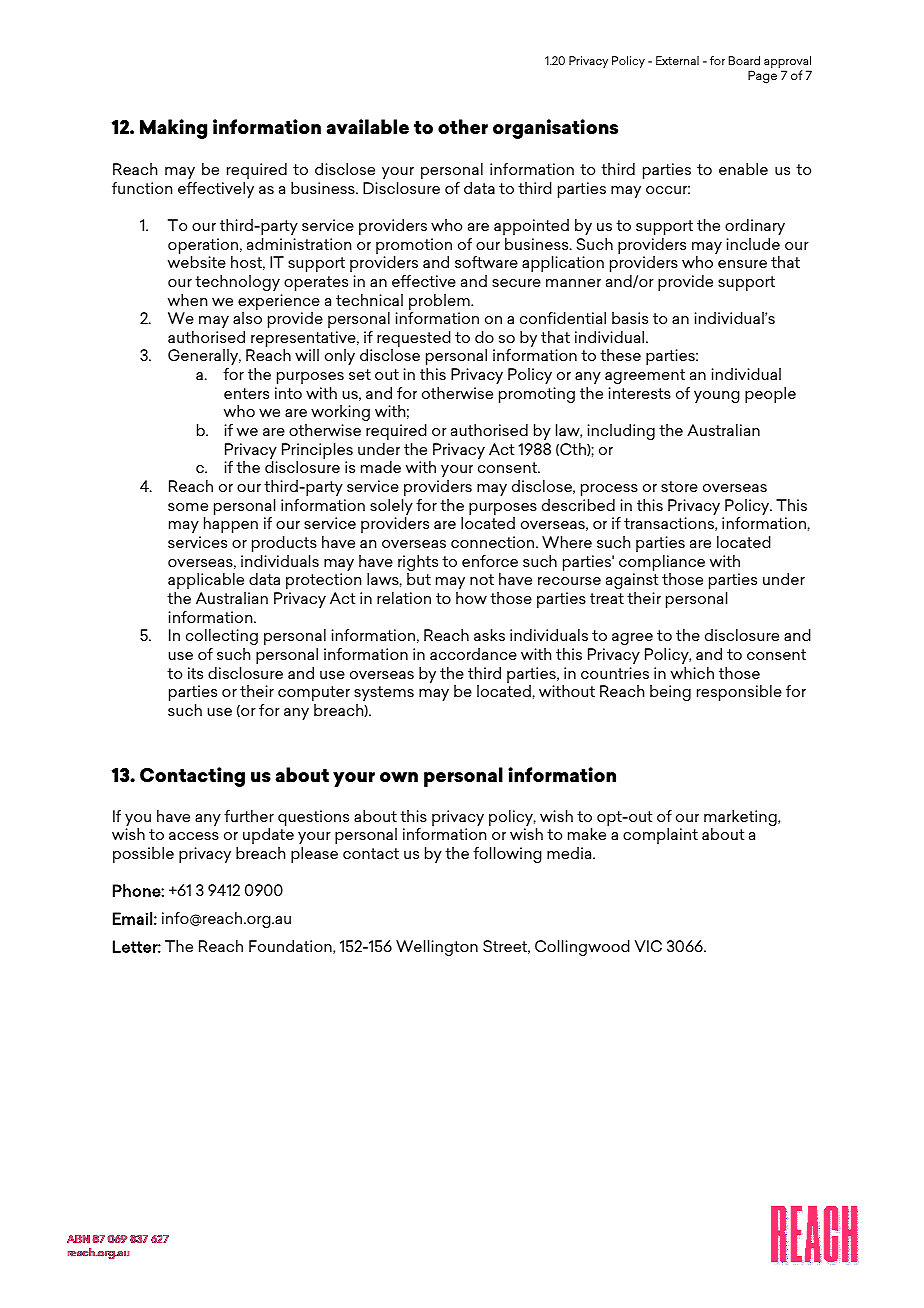 The height and width of the page is (1308, 924). What do you see at coordinates (132, 918) in the page?
I see `Email` at bounding box center [132, 918].
